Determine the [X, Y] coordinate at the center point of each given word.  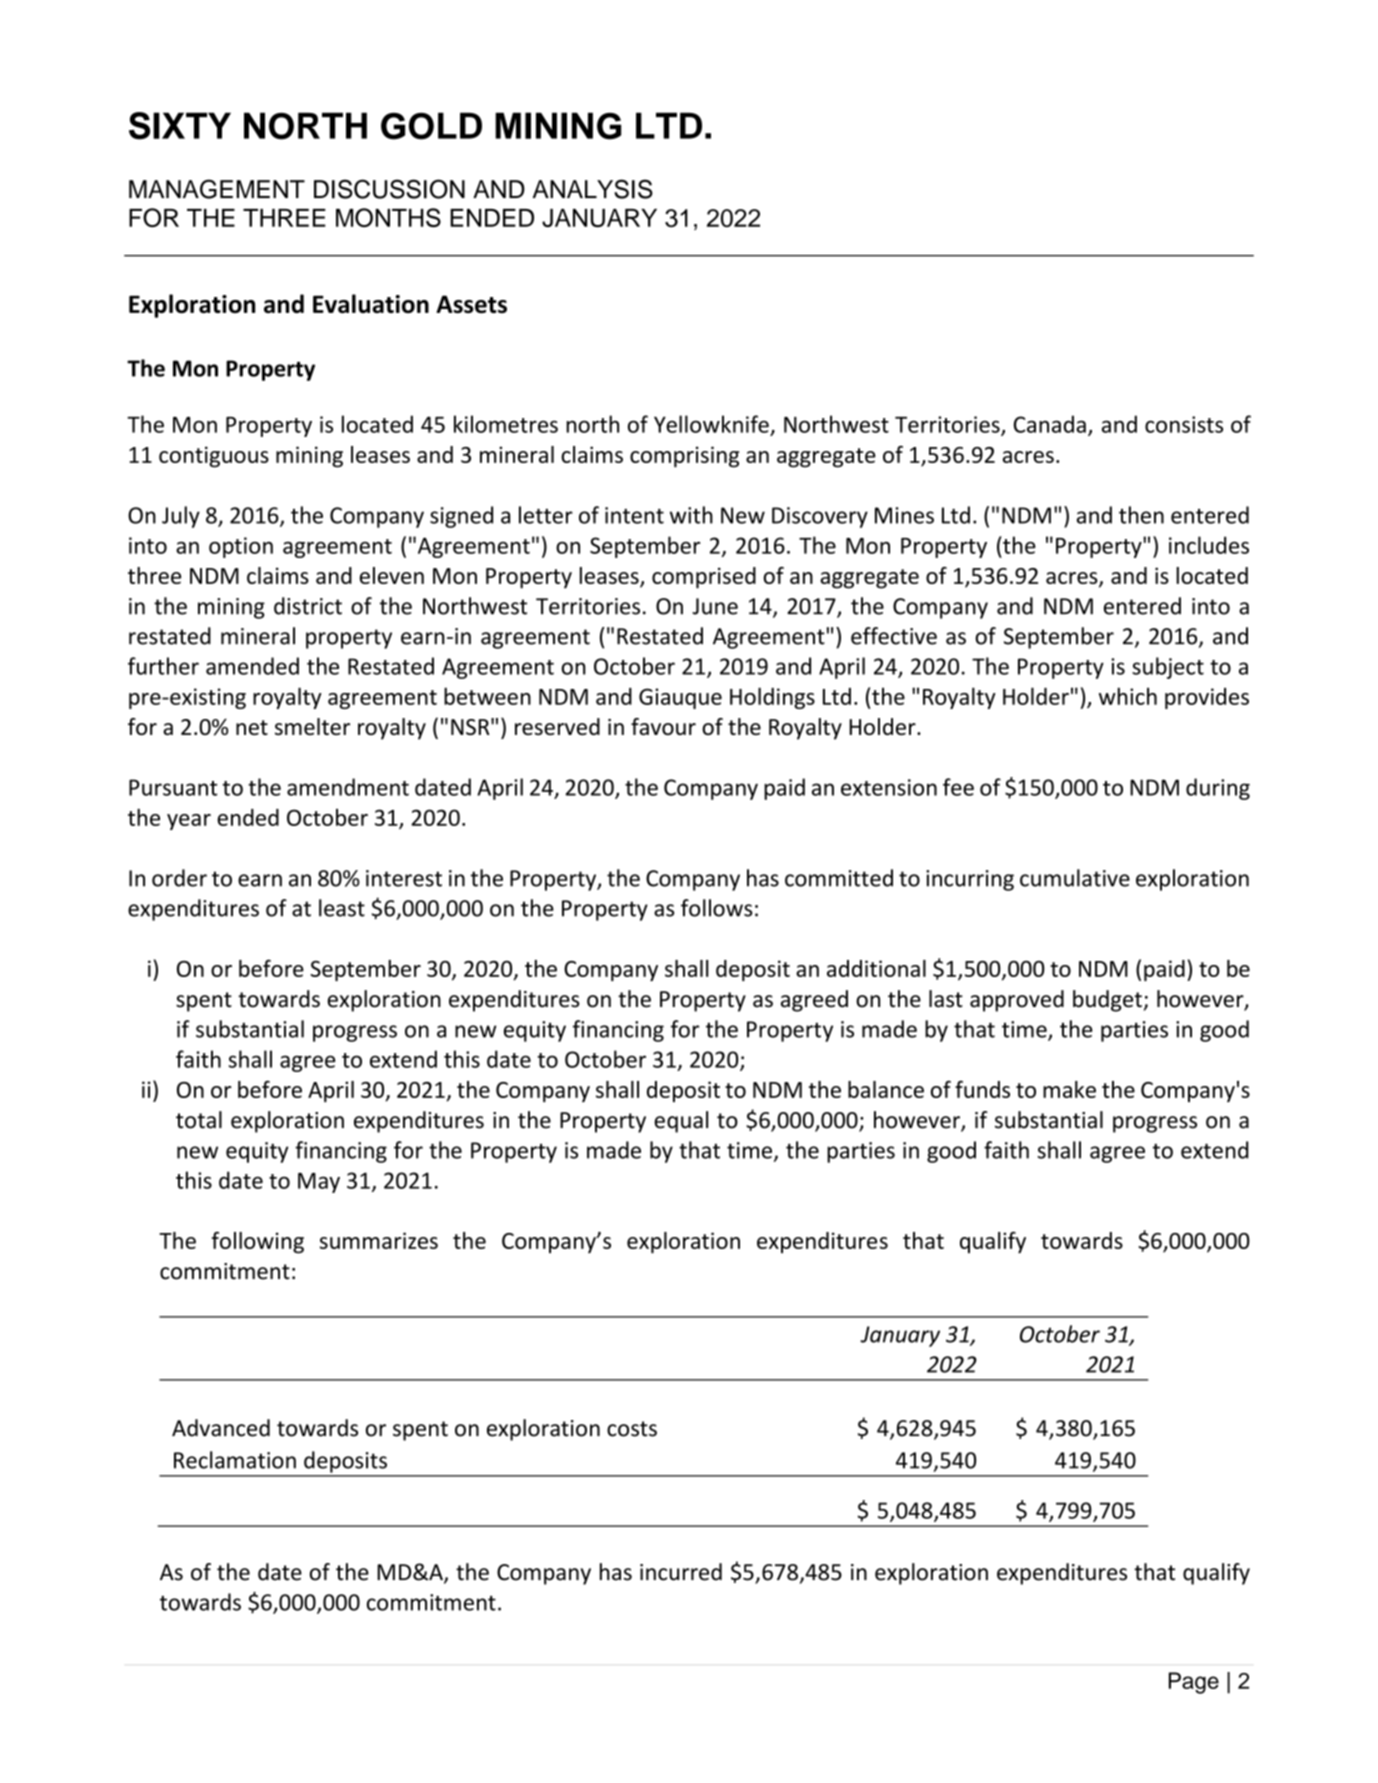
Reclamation [235, 1460]
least [342, 908]
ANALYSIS [593, 189]
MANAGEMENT [217, 189]
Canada [1050, 424]
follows [716, 908]
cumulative [1075, 878]
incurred [681, 1572]
